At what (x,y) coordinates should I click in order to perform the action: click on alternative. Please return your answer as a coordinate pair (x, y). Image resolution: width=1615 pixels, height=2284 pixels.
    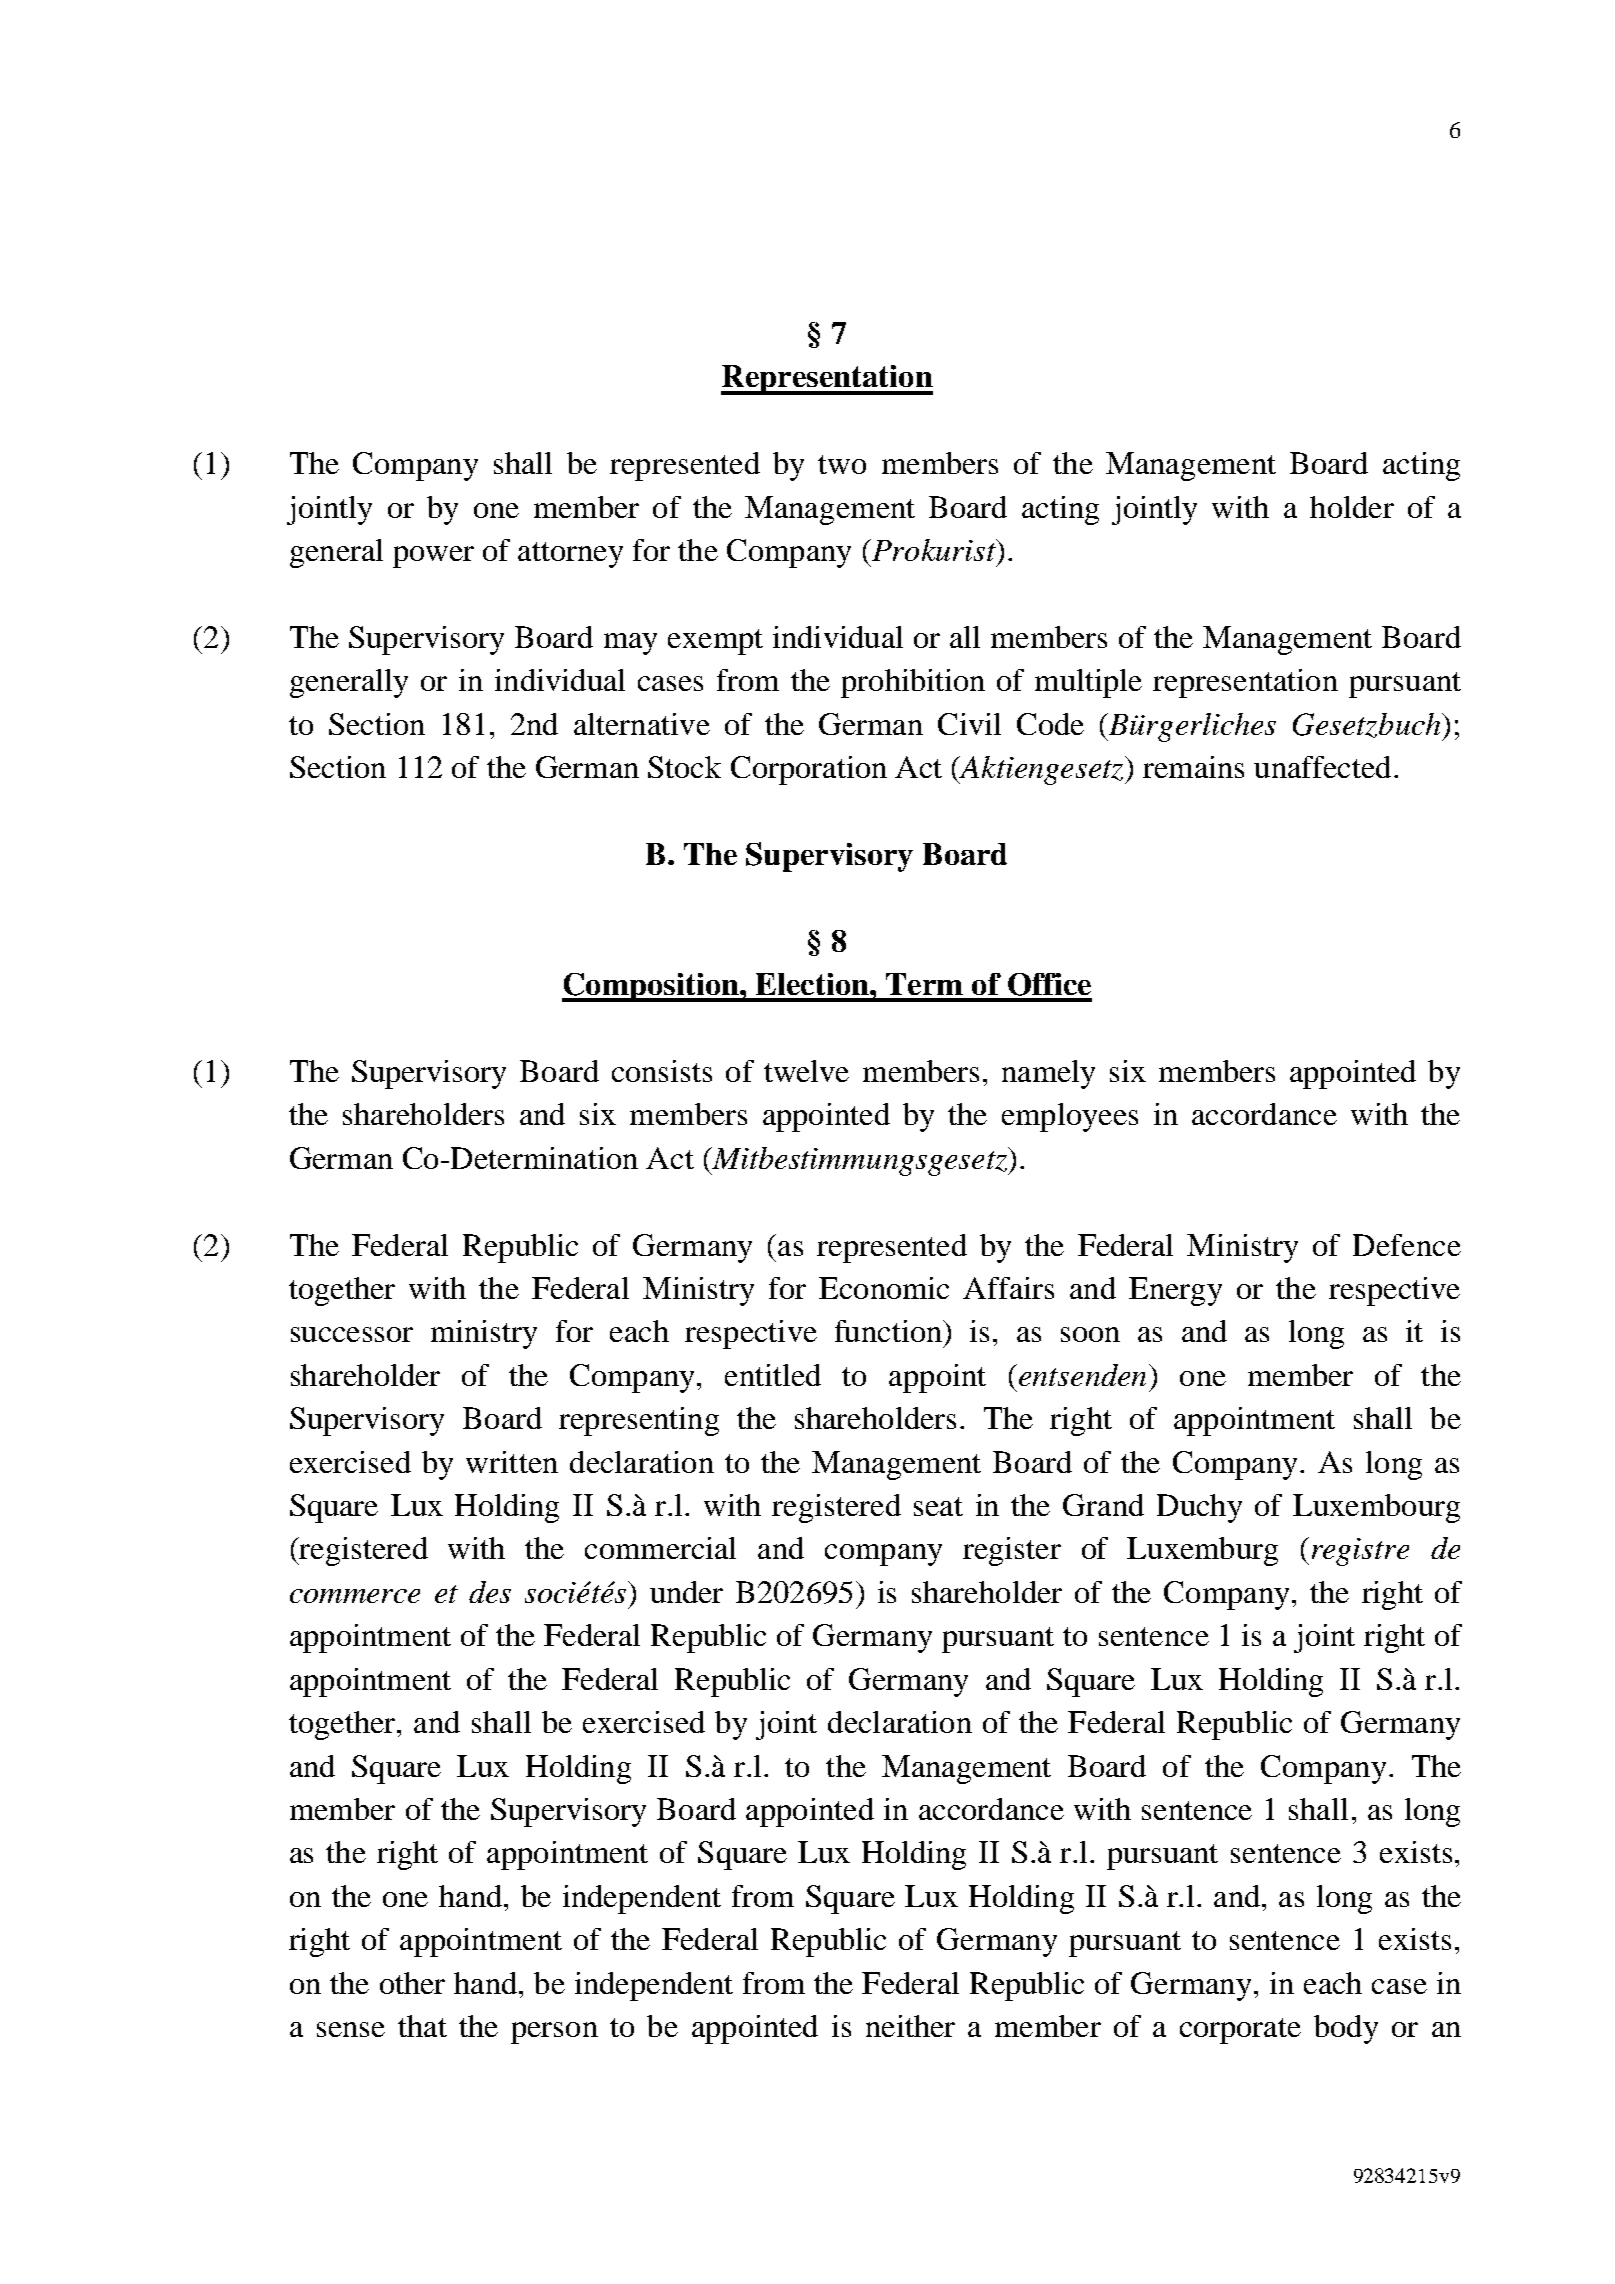
    Looking at the image, I should click on (642, 724).
